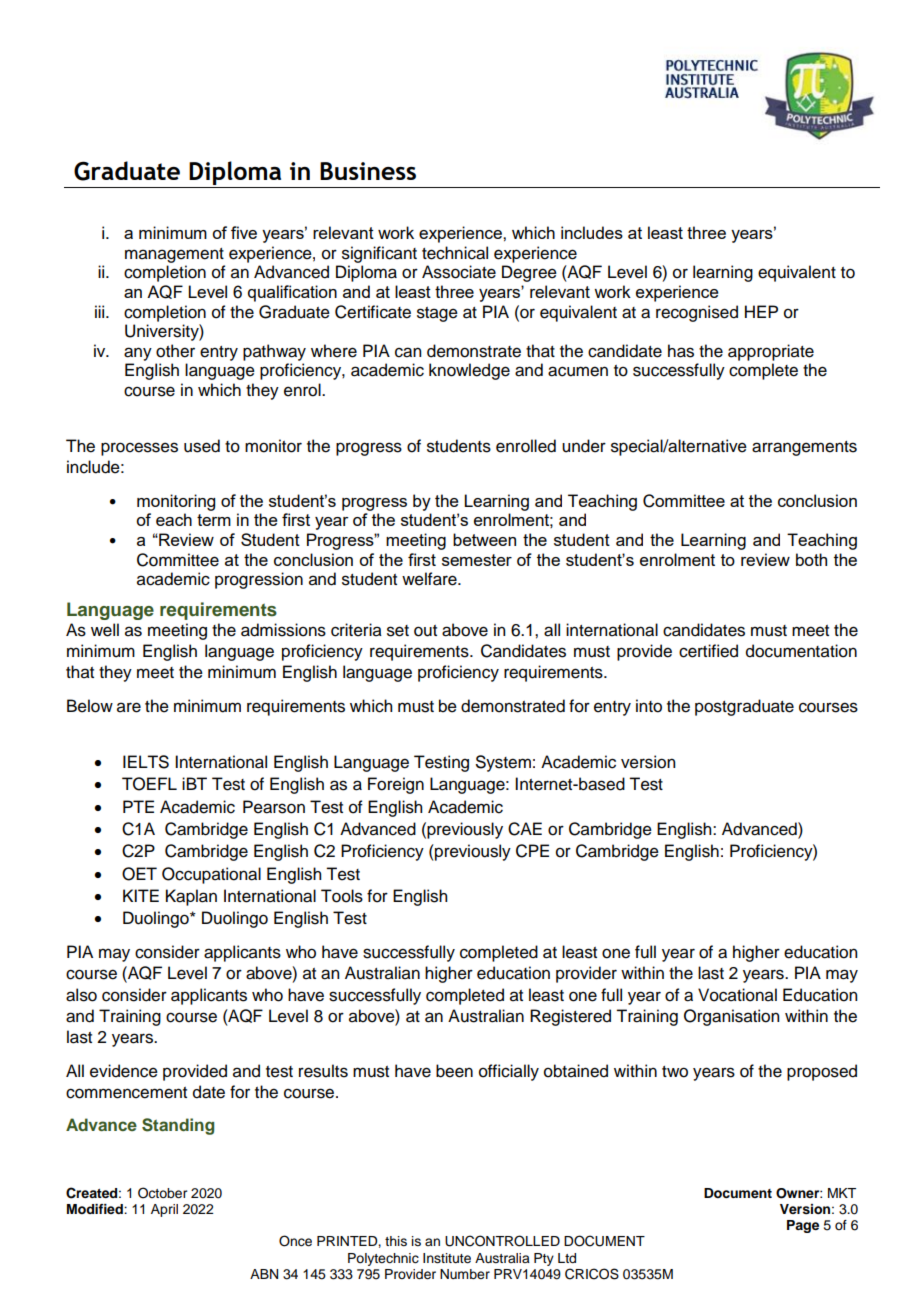 This screenshot has width=924, height=1308. Describe the element at coordinates (455, 253) in the screenshot. I see `technical` at that location.
